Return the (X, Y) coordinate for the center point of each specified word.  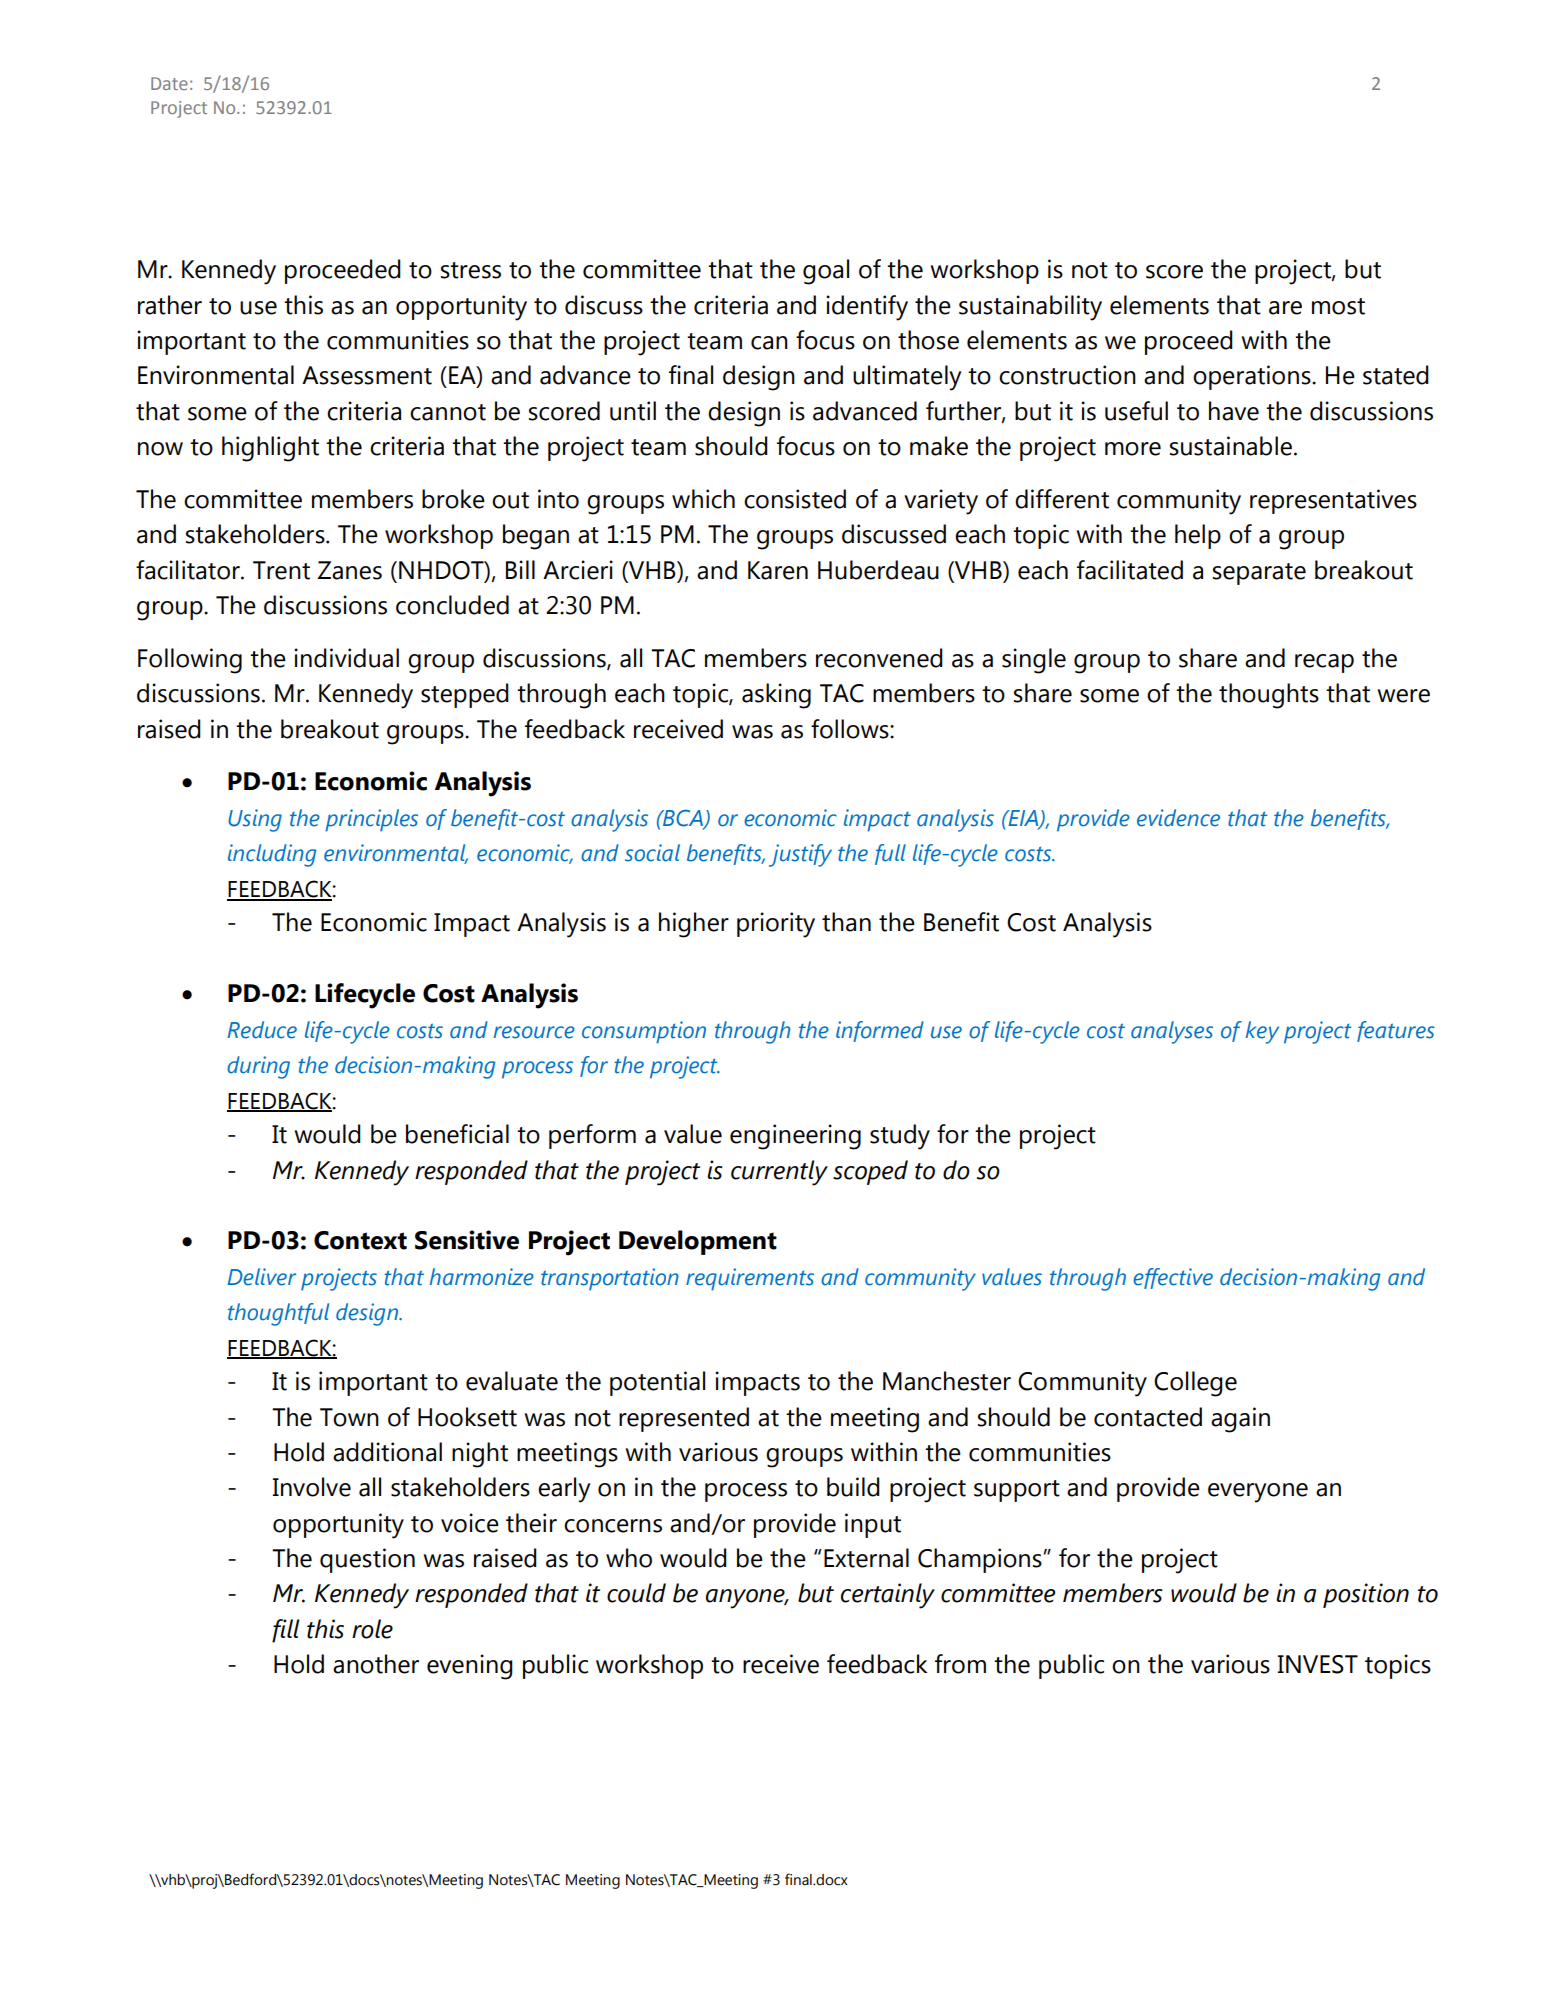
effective (1173, 1278)
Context (360, 1240)
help (1198, 536)
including (272, 855)
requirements (750, 1279)
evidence (1178, 818)
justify (800, 855)
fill (286, 1631)
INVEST (1318, 1664)
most (1338, 306)
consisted (795, 499)
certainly (888, 1596)
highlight (270, 449)
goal (826, 272)
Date (169, 83)
